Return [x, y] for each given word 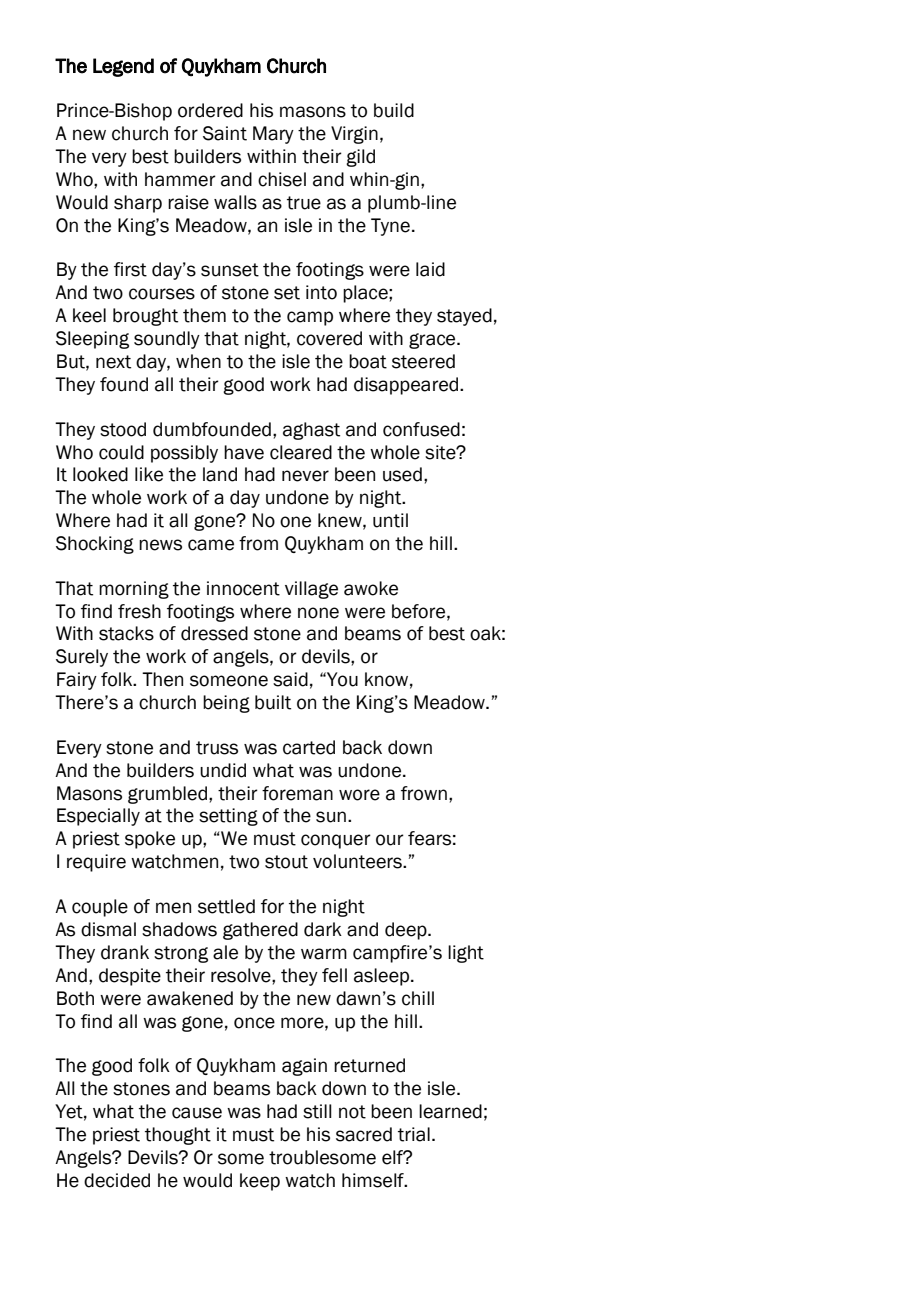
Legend [123, 67]
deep [407, 931]
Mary [273, 135]
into [321, 292]
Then [162, 679]
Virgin [354, 135]
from [258, 543]
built [273, 702]
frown [424, 793]
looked [100, 474]
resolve [242, 975]
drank [125, 952]
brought [145, 317]
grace [433, 341]
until [390, 520]
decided [117, 1180]
